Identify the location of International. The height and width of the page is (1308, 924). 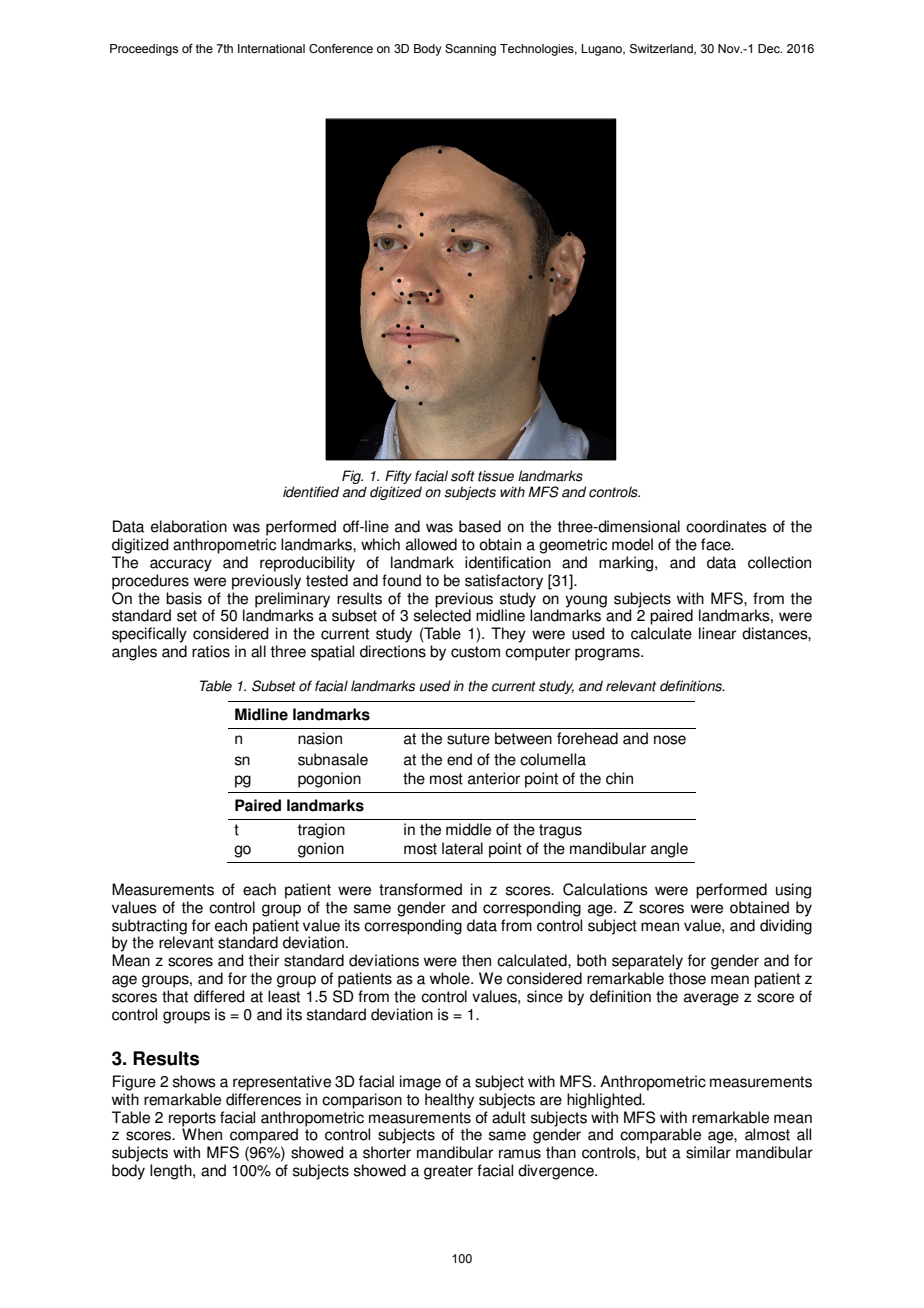
(271, 48).
